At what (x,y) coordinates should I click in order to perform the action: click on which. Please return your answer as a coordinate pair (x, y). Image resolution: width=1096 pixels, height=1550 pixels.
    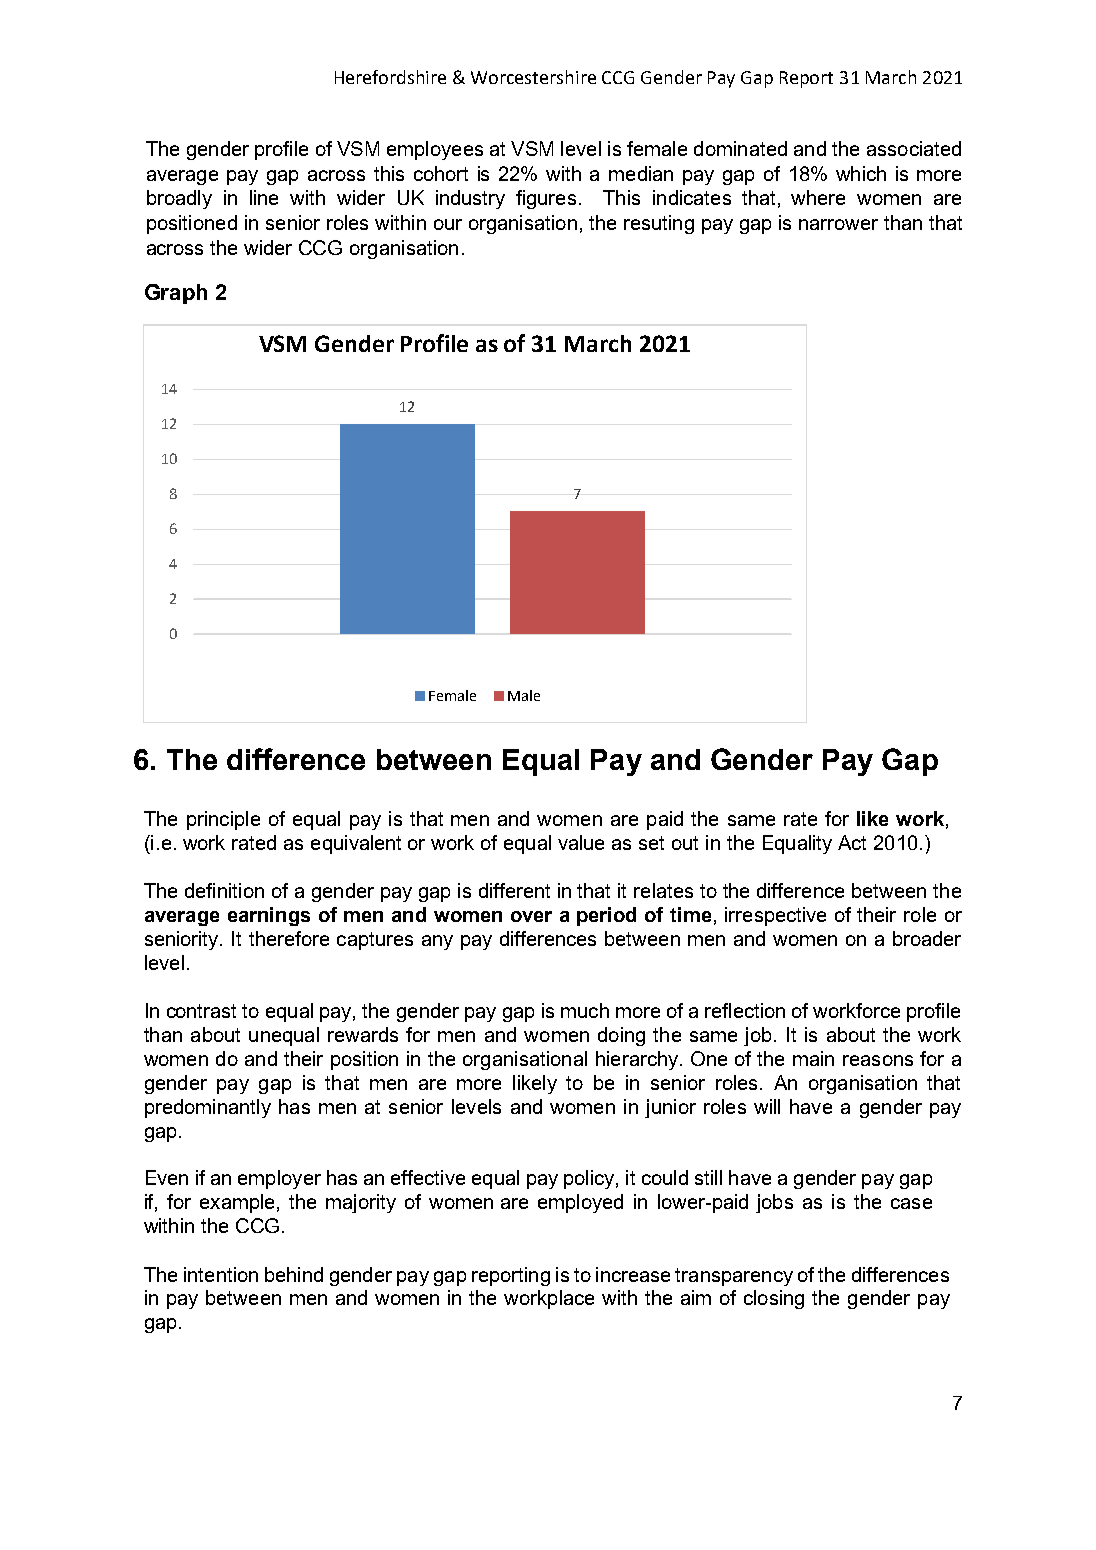
    Looking at the image, I should click on (861, 173).
